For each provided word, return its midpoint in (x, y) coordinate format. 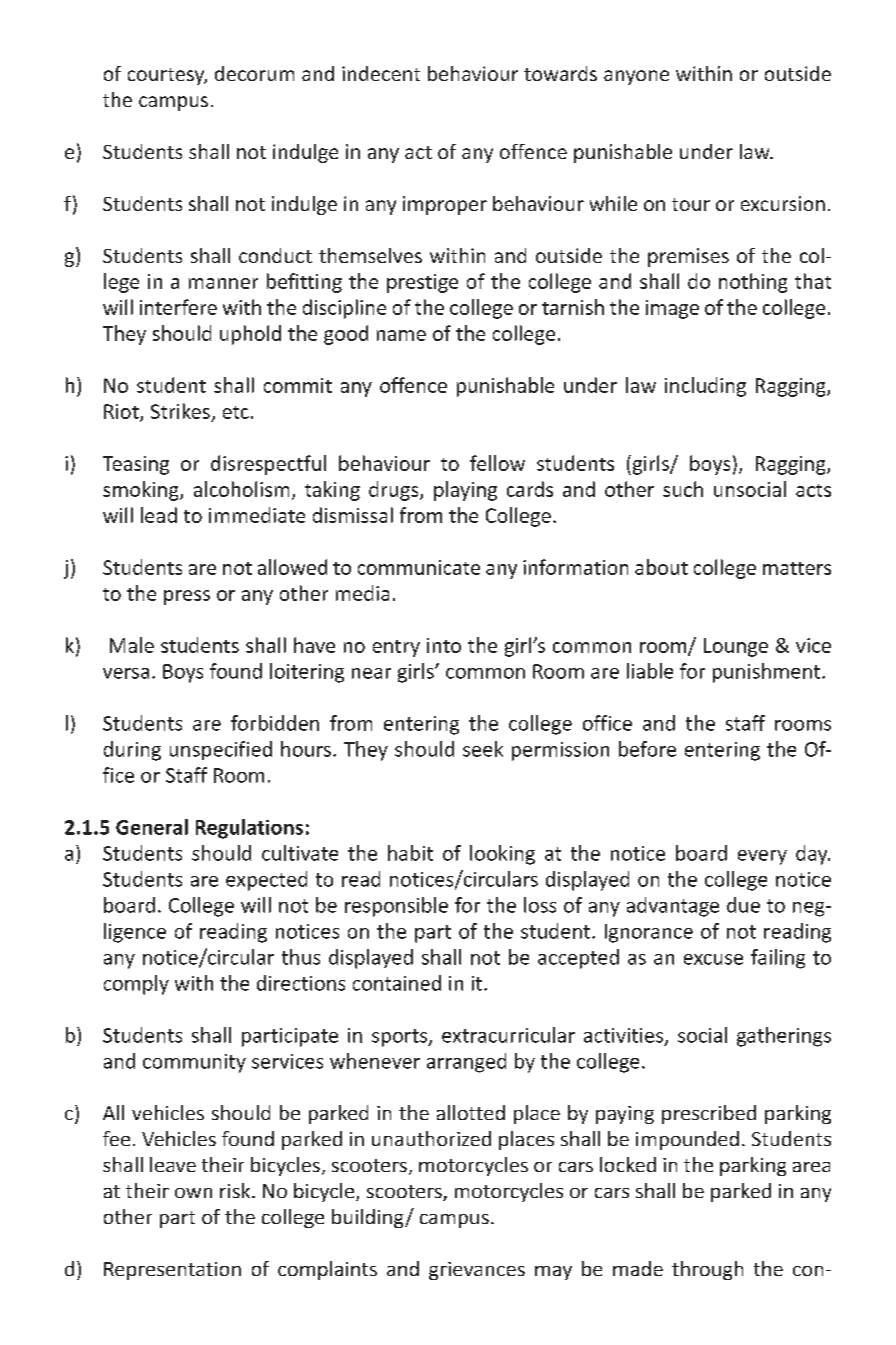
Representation (172, 1271)
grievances (477, 1271)
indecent (381, 73)
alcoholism (241, 489)
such (683, 489)
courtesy (167, 76)
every (762, 857)
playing (465, 491)
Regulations (249, 829)
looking (502, 855)
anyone (636, 77)
